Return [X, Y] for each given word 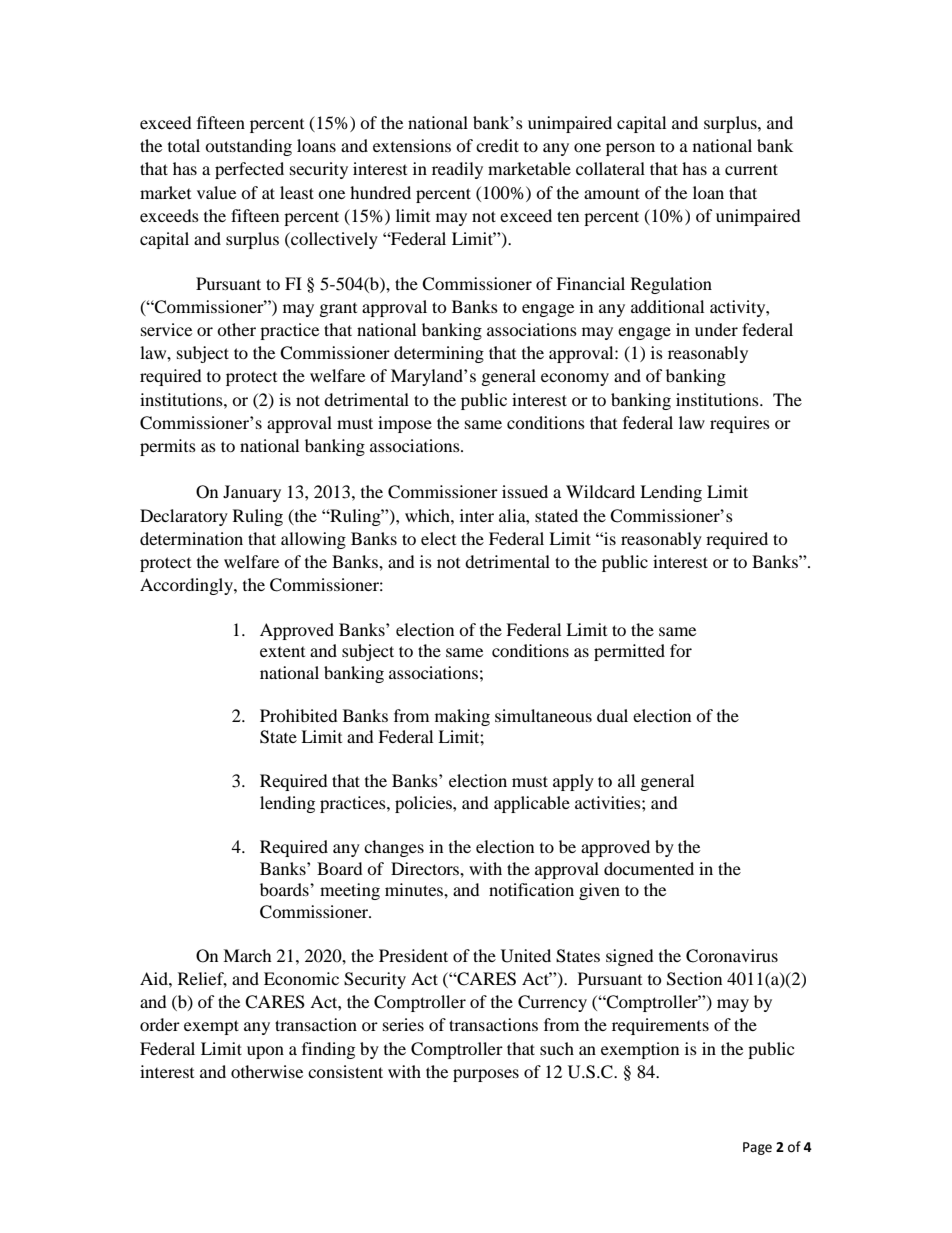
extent [282, 652]
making [462, 717]
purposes [486, 1075]
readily [457, 170]
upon [265, 1052]
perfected [249, 170]
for [681, 650]
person [630, 149]
